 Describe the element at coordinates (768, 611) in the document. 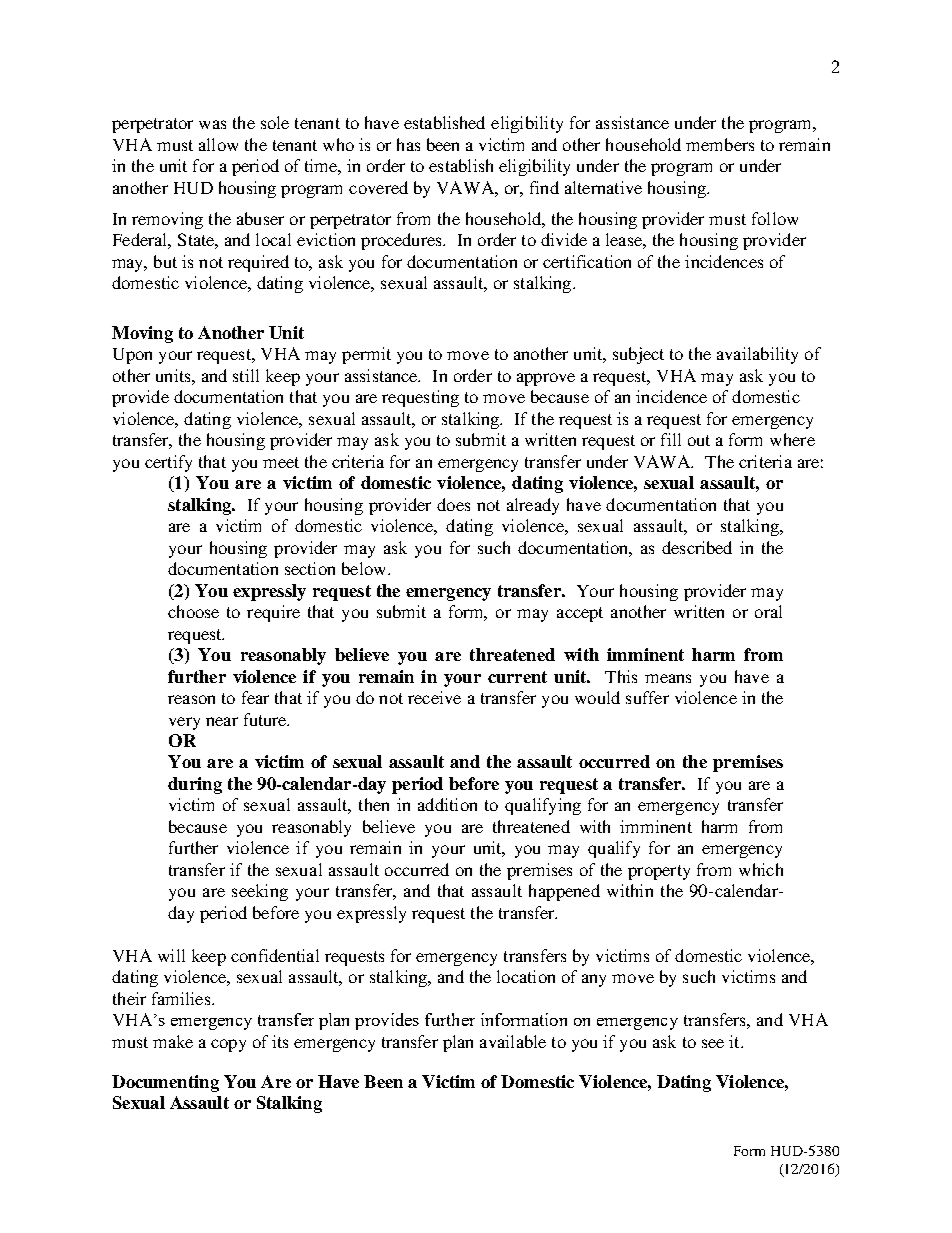

I see `oral` at that location.
